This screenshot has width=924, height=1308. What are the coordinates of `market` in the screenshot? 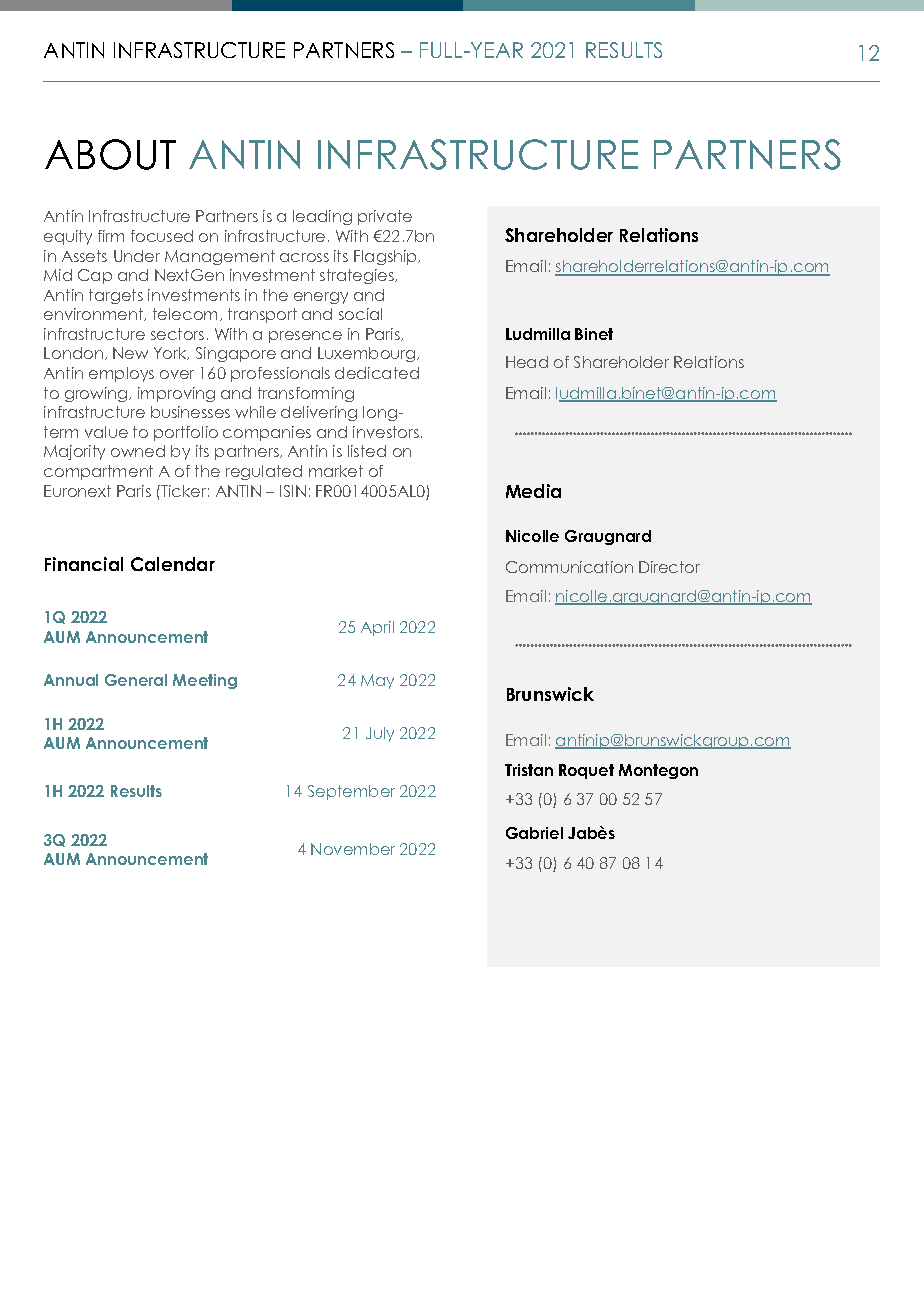 It's located at (336, 471).
